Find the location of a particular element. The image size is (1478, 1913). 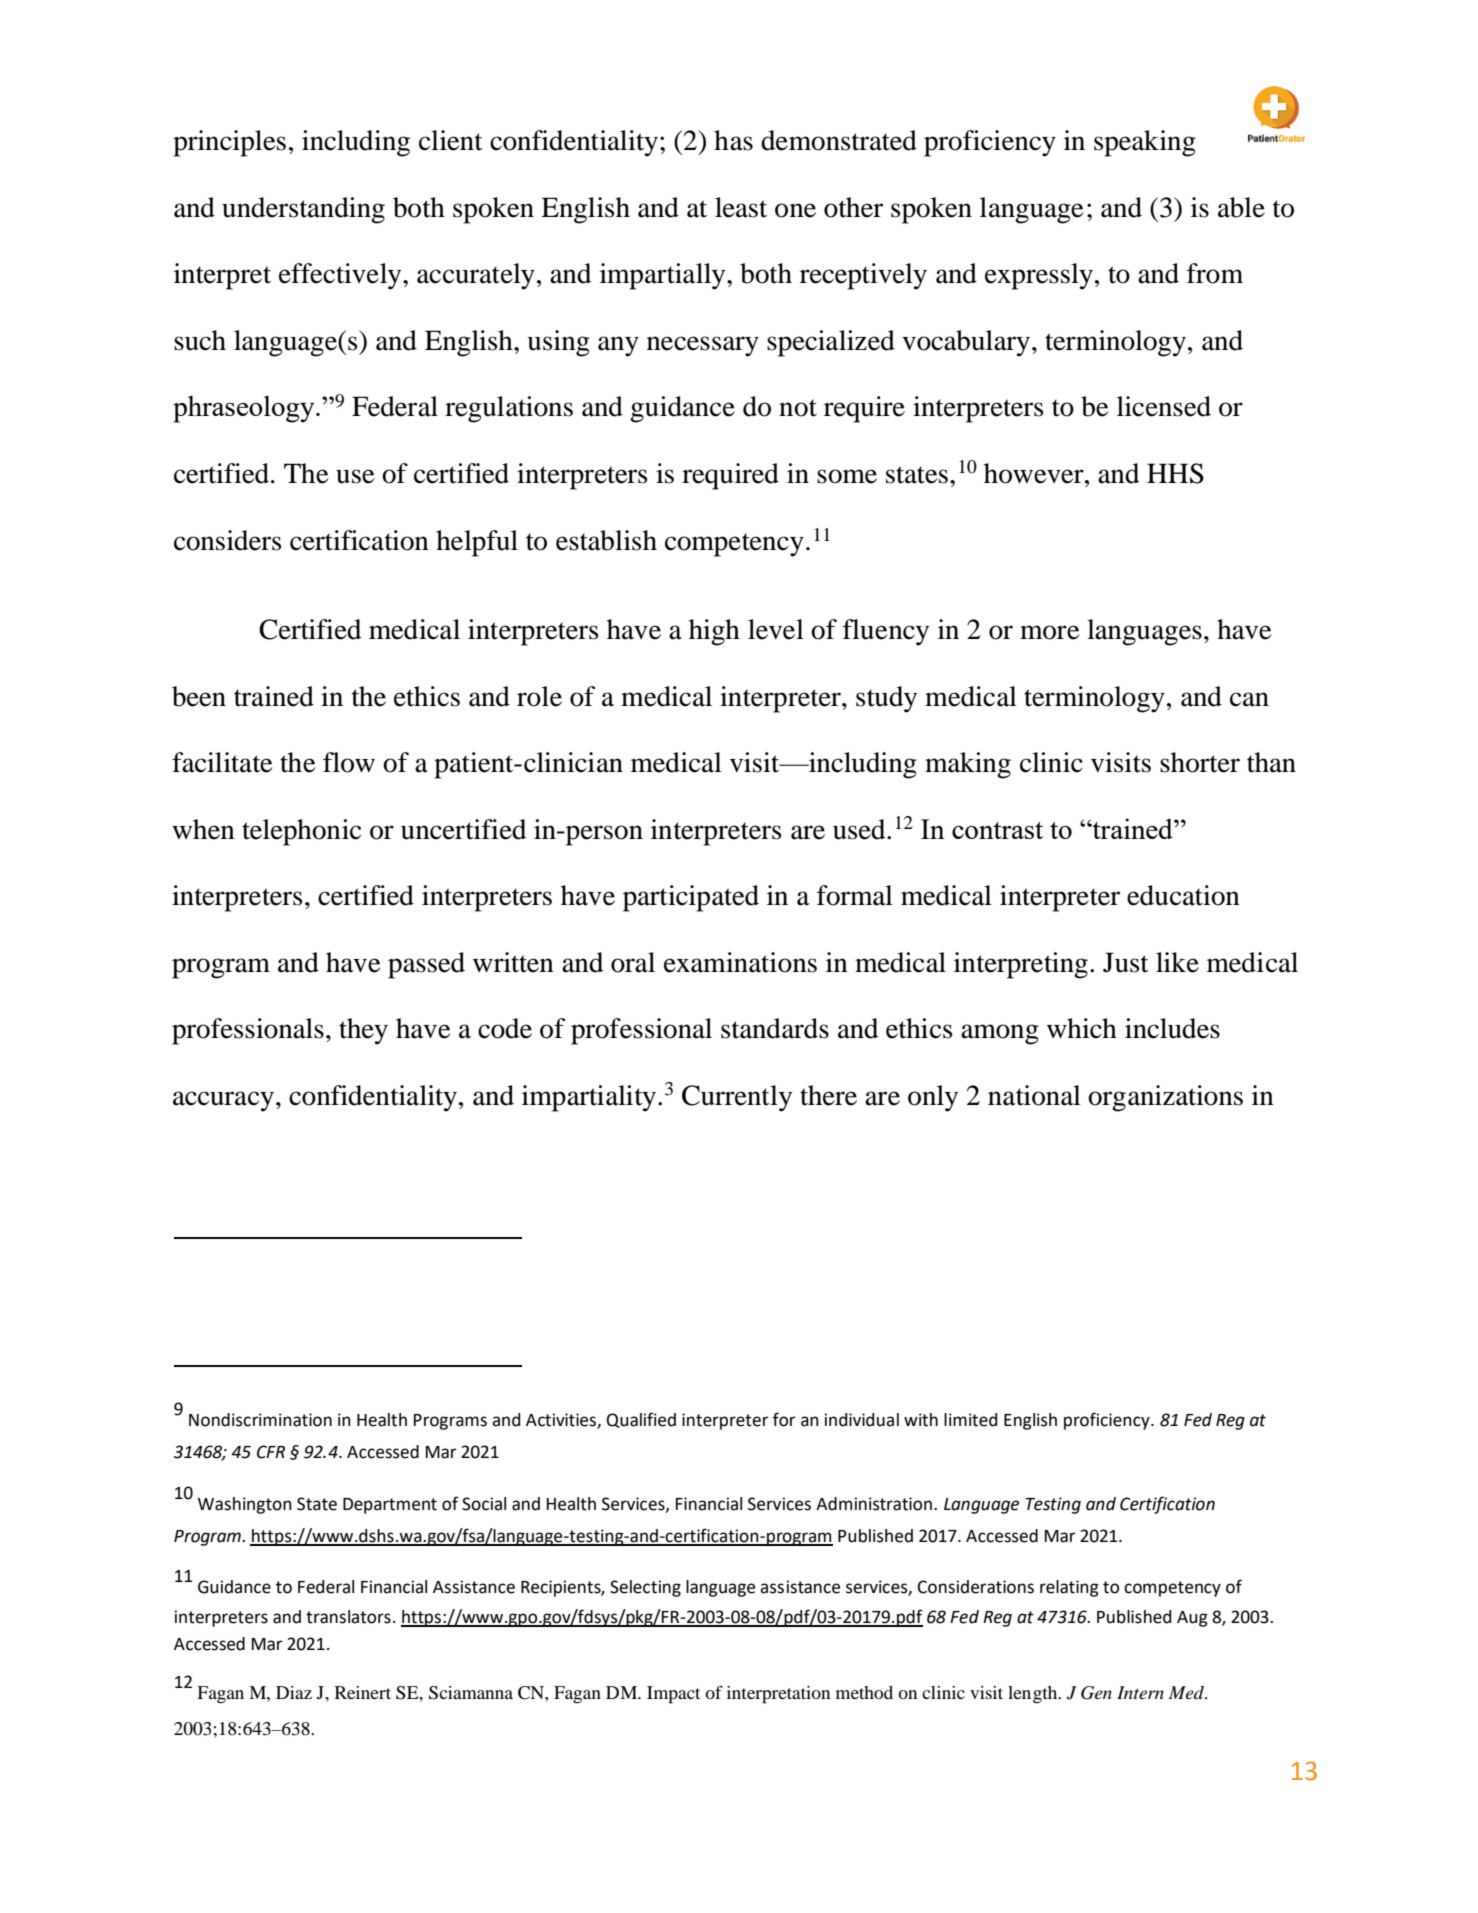

Impact is located at coordinates (673, 1695).
